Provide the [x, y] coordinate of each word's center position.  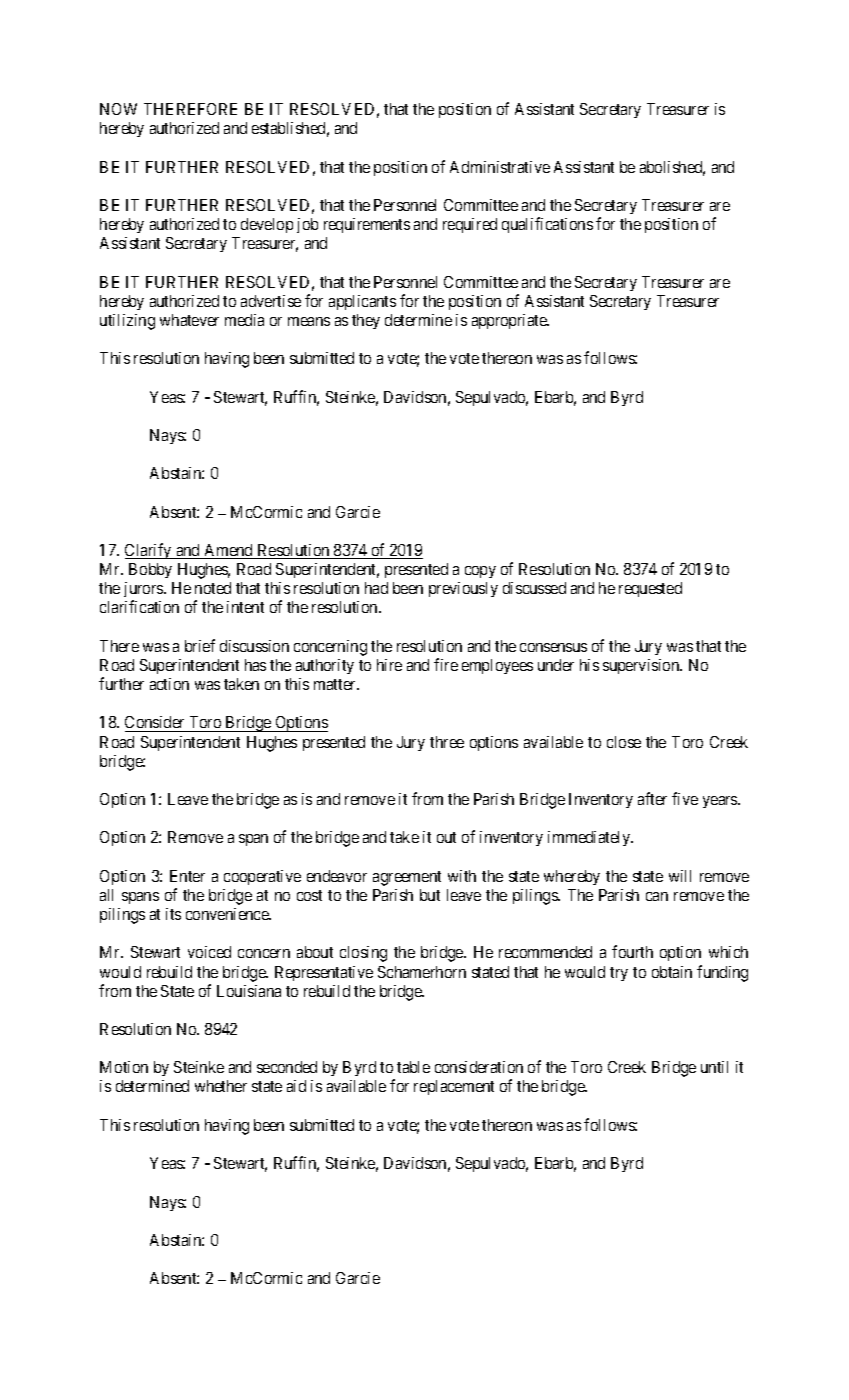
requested [650, 589]
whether [221, 1086]
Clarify [149, 551]
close [624, 742]
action [169, 684]
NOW [118, 109]
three [447, 742]
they [366, 321]
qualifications [547, 225]
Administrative [500, 167]
